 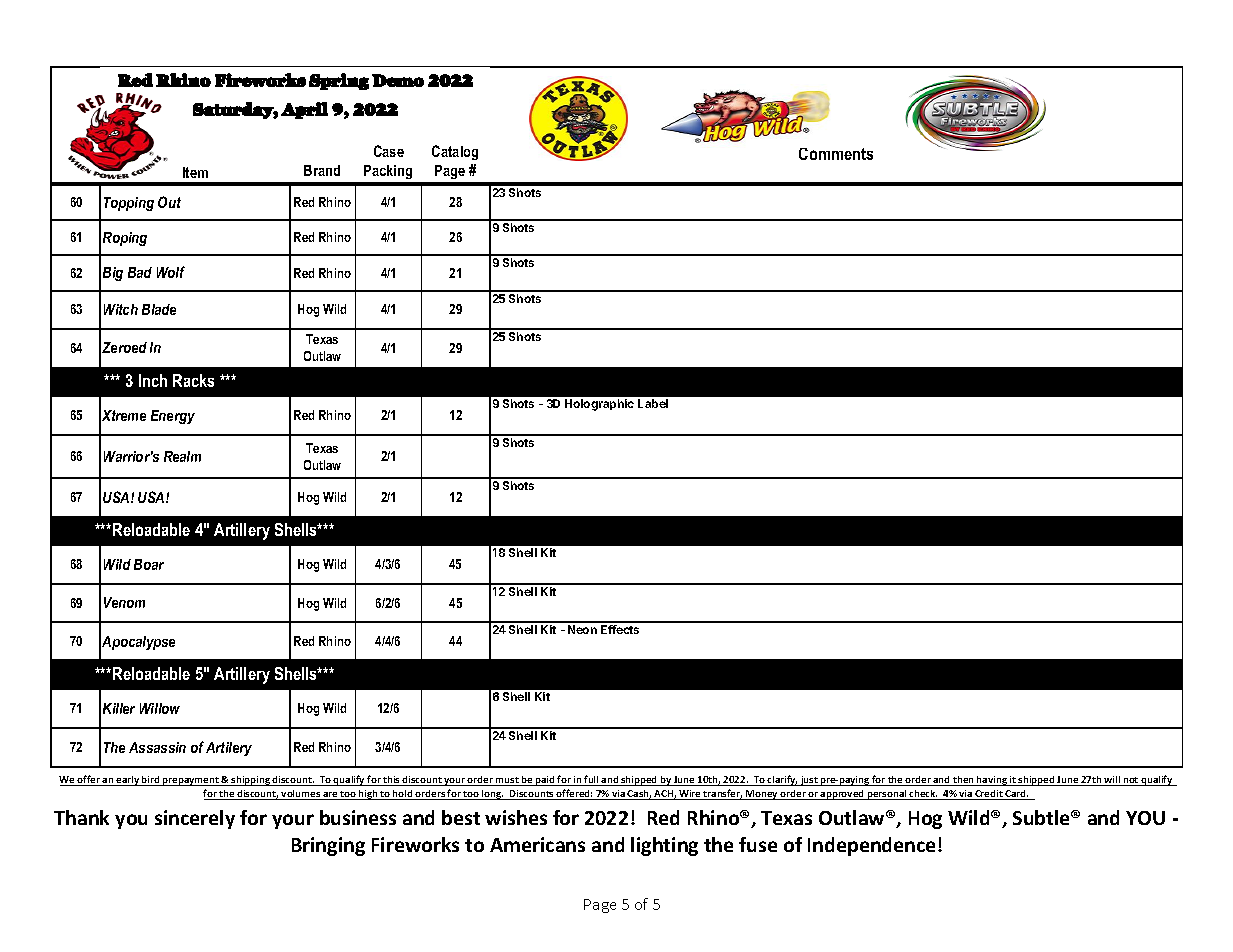 What do you see at coordinates (124, 347) in the screenshot?
I see `Zeroed` at bounding box center [124, 347].
